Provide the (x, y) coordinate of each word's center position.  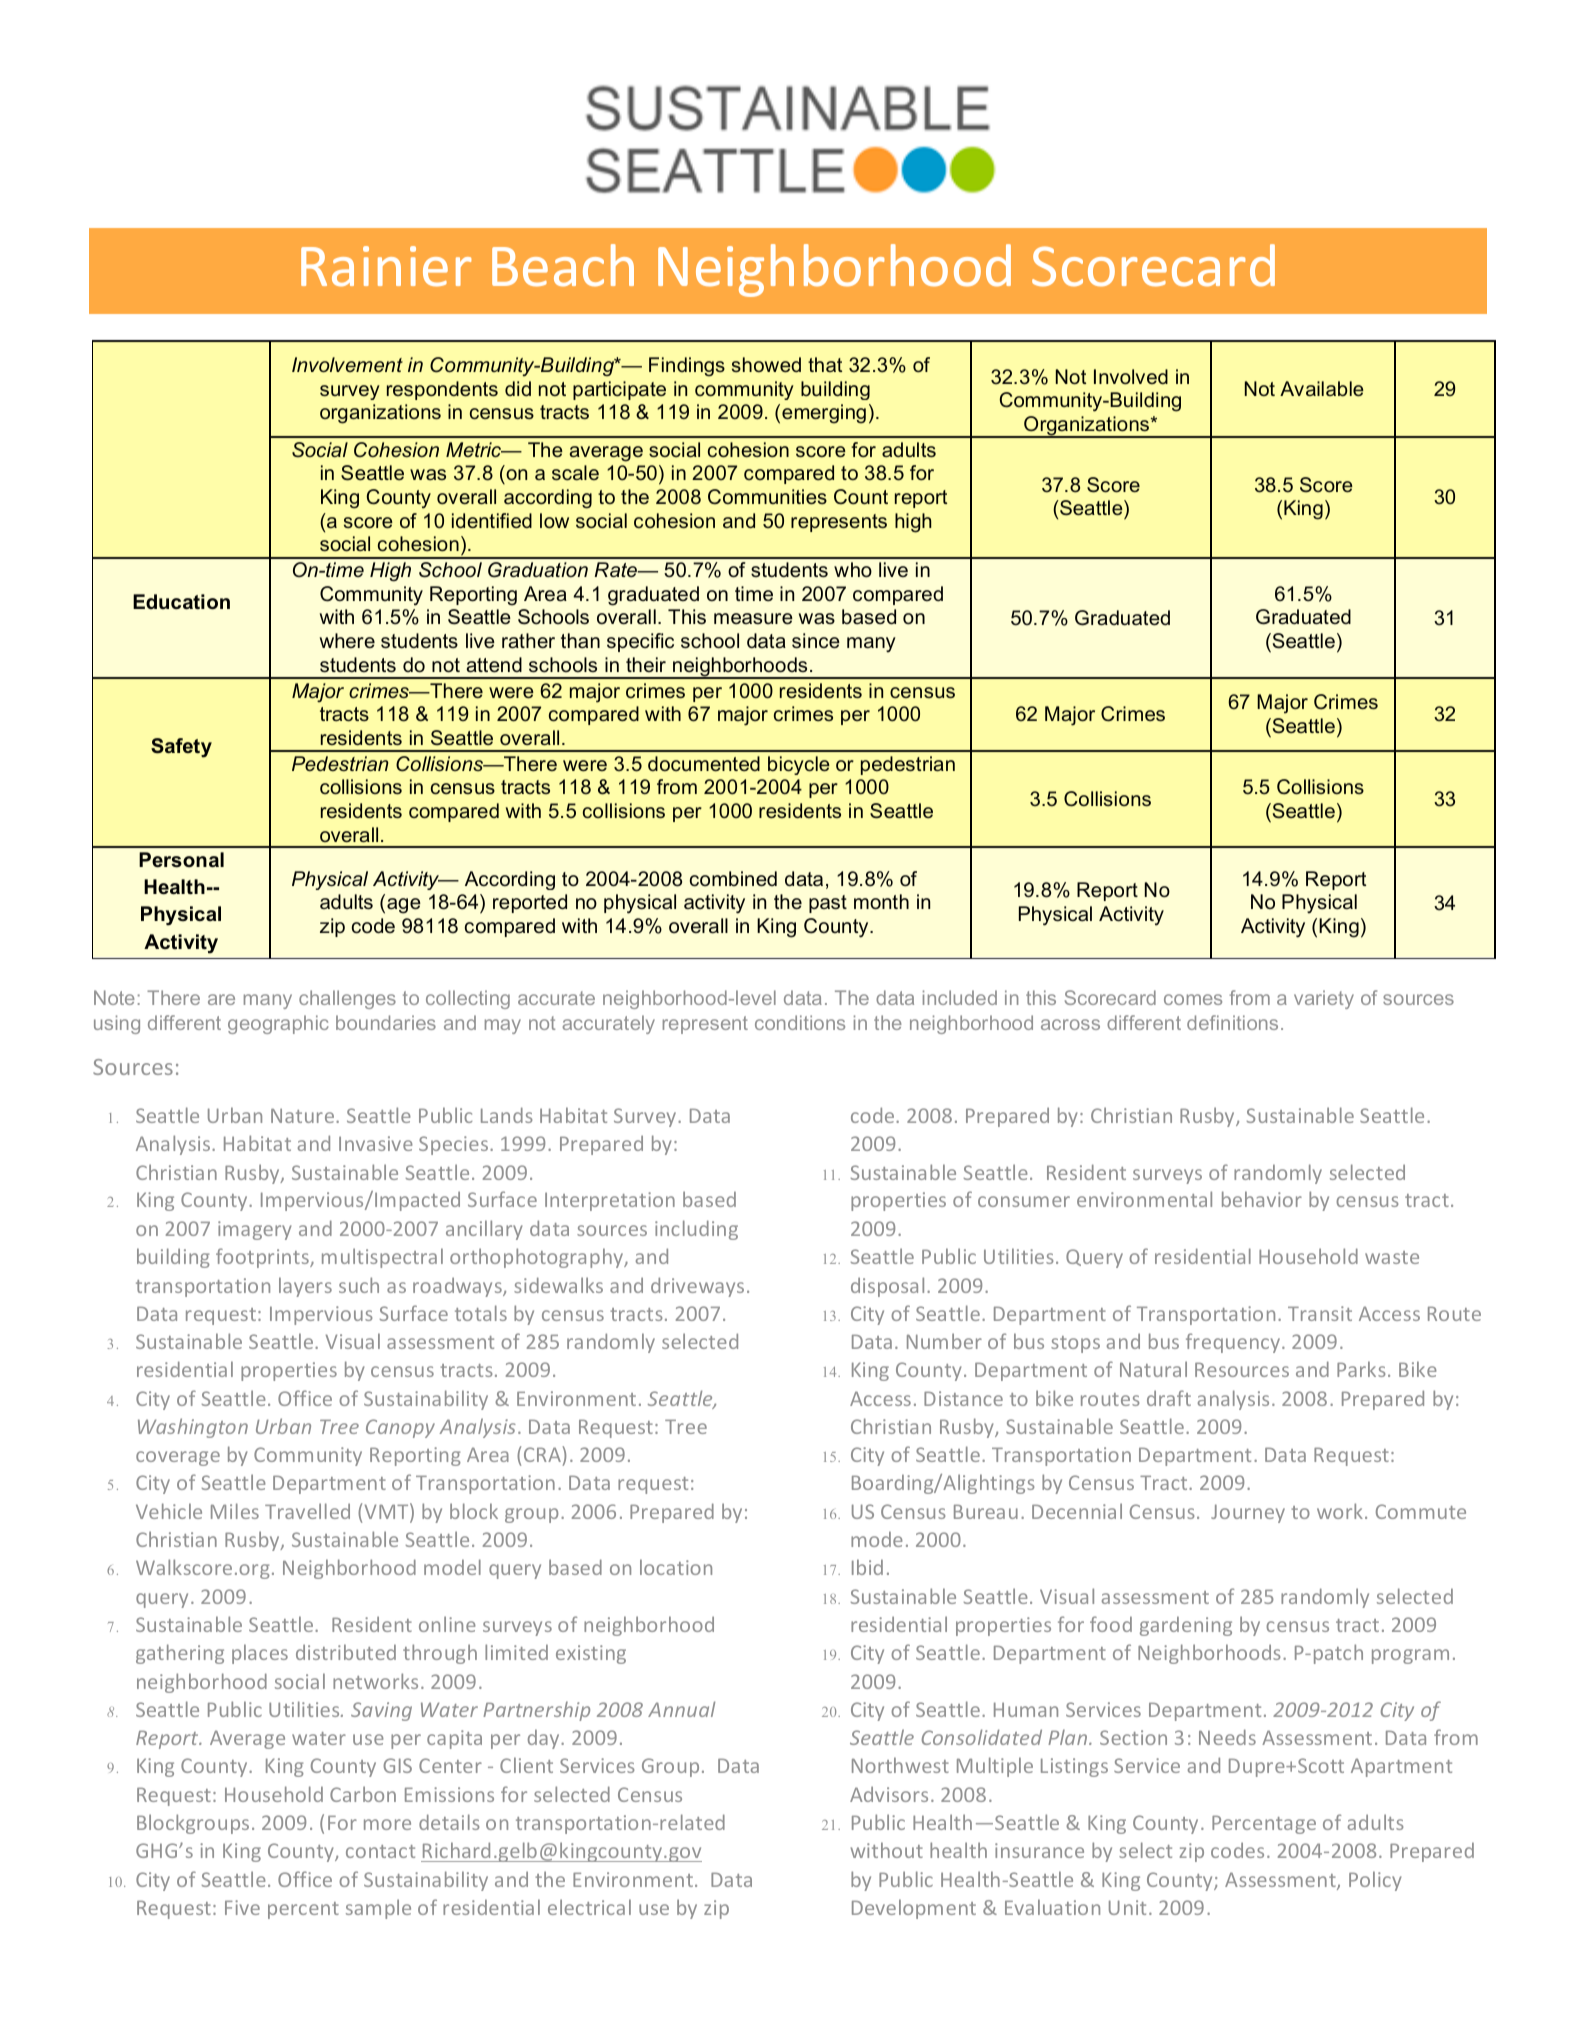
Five (242, 1907)
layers (305, 1287)
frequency (1234, 1343)
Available (1322, 388)
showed (766, 364)
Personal (181, 860)
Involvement (347, 364)
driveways (697, 1287)
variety (1324, 999)
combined (733, 879)
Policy (1375, 1881)
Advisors (889, 1794)
